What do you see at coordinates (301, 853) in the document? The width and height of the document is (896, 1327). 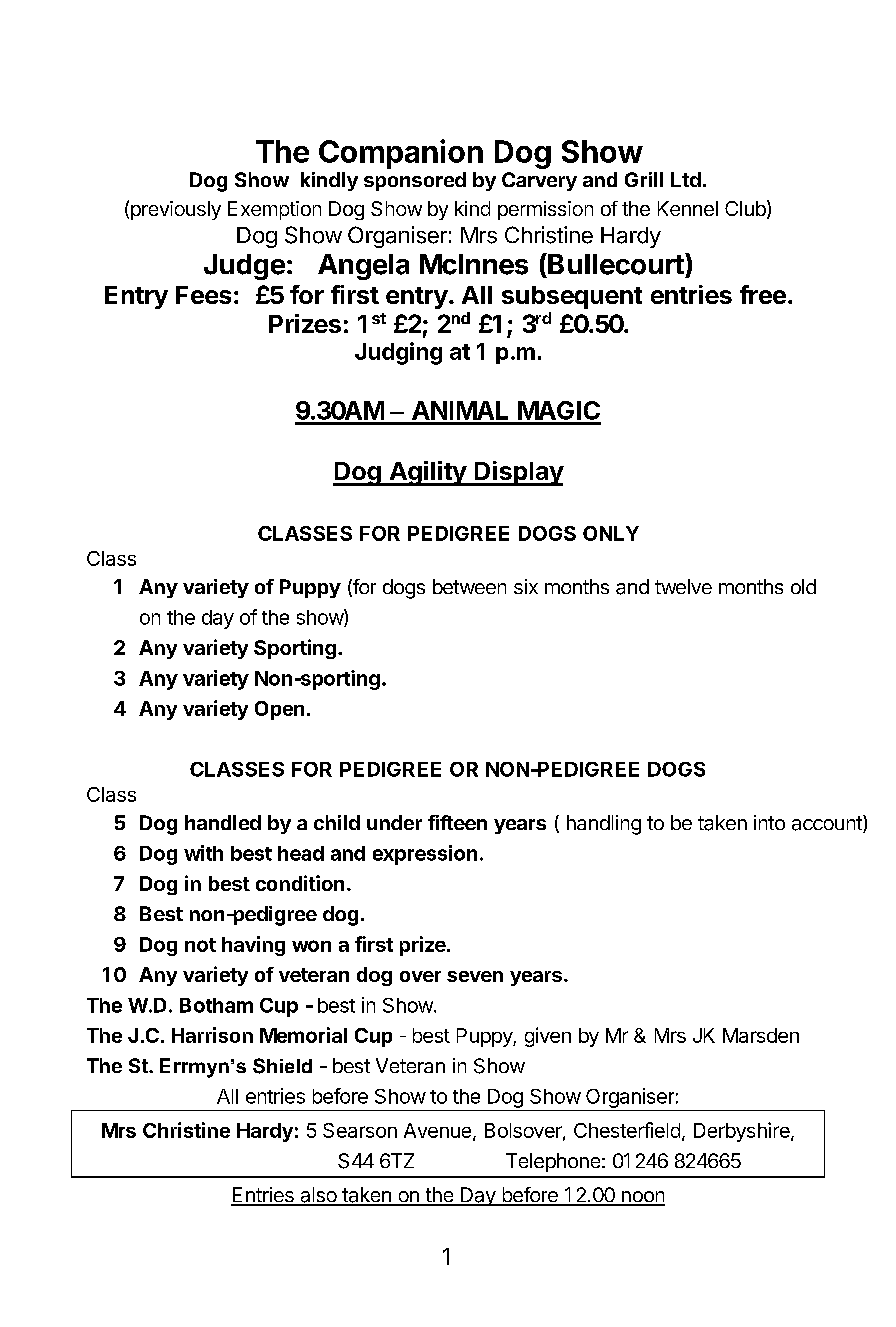 I see `head` at bounding box center [301, 853].
